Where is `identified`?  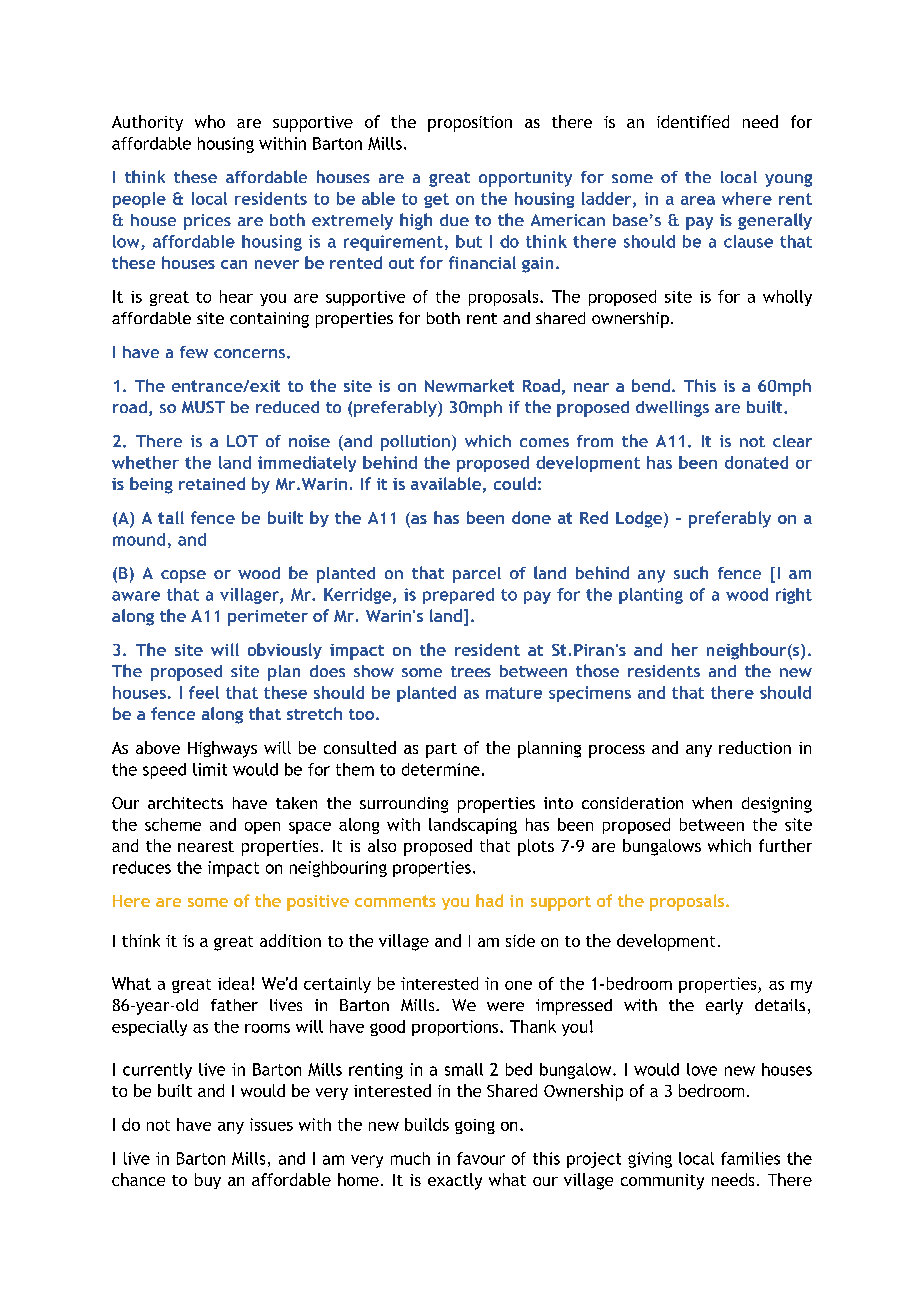 identified is located at coordinates (693, 121).
